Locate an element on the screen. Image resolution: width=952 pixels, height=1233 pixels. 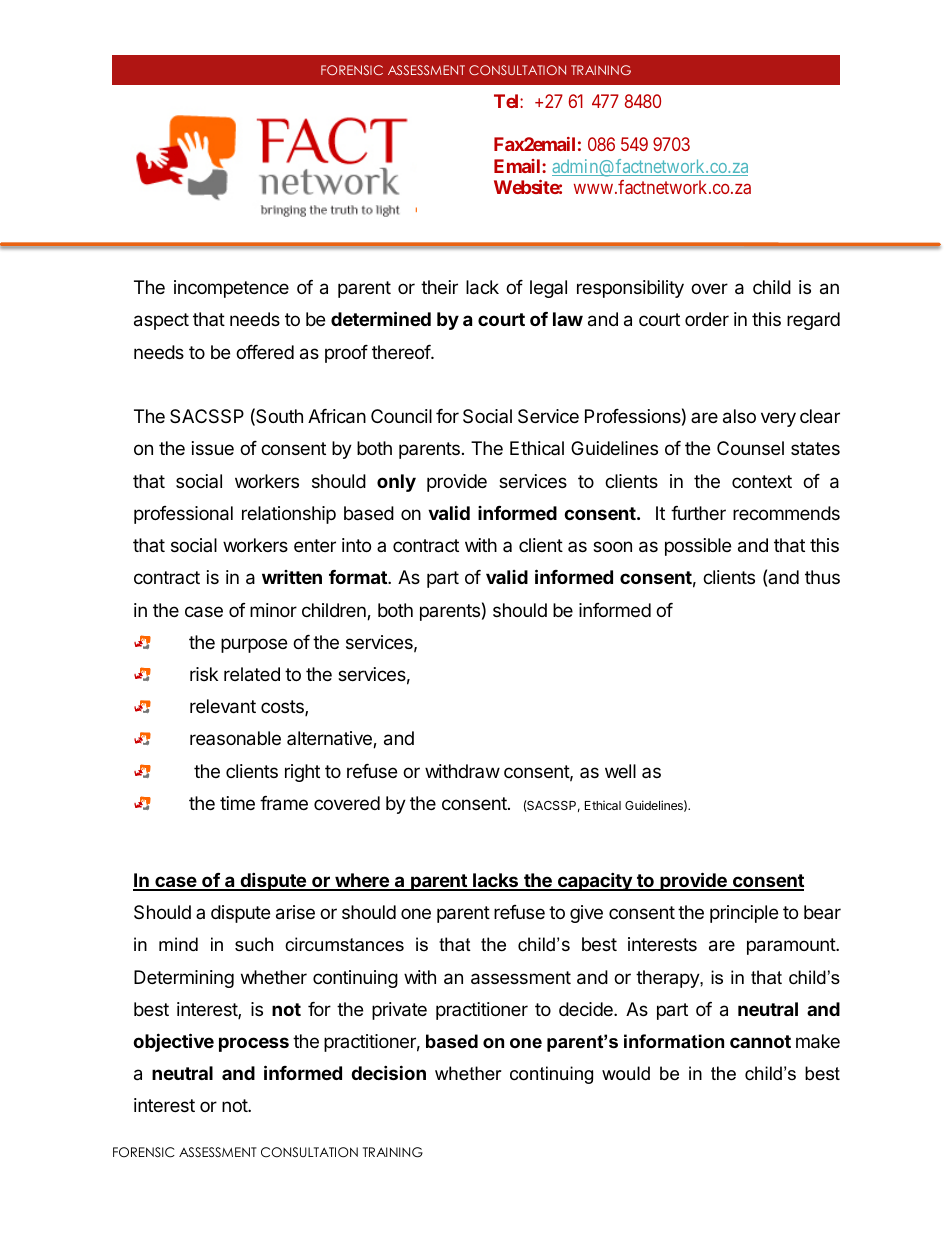
private is located at coordinates (399, 1011).
